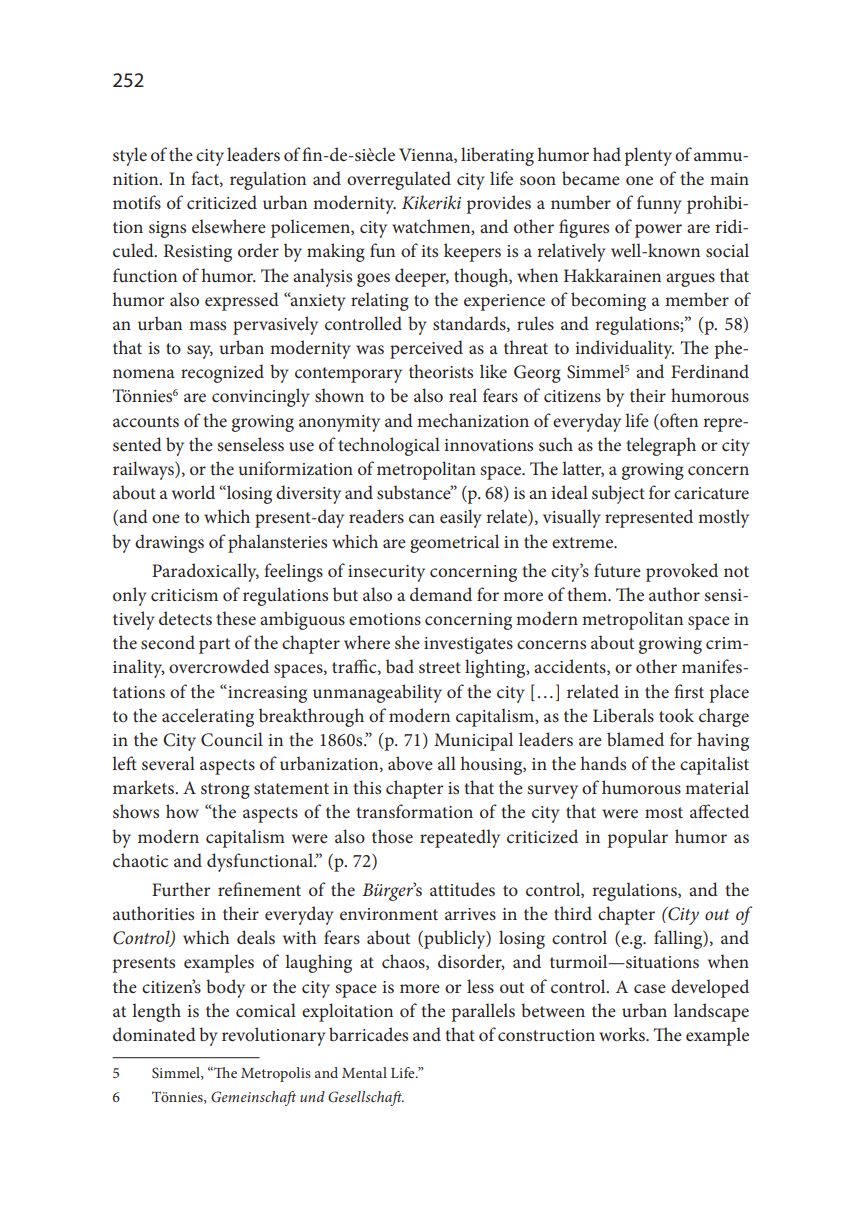 The width and height of the screenshot is (862, 1224). I want to click on dominated, so click(154, 1034).
